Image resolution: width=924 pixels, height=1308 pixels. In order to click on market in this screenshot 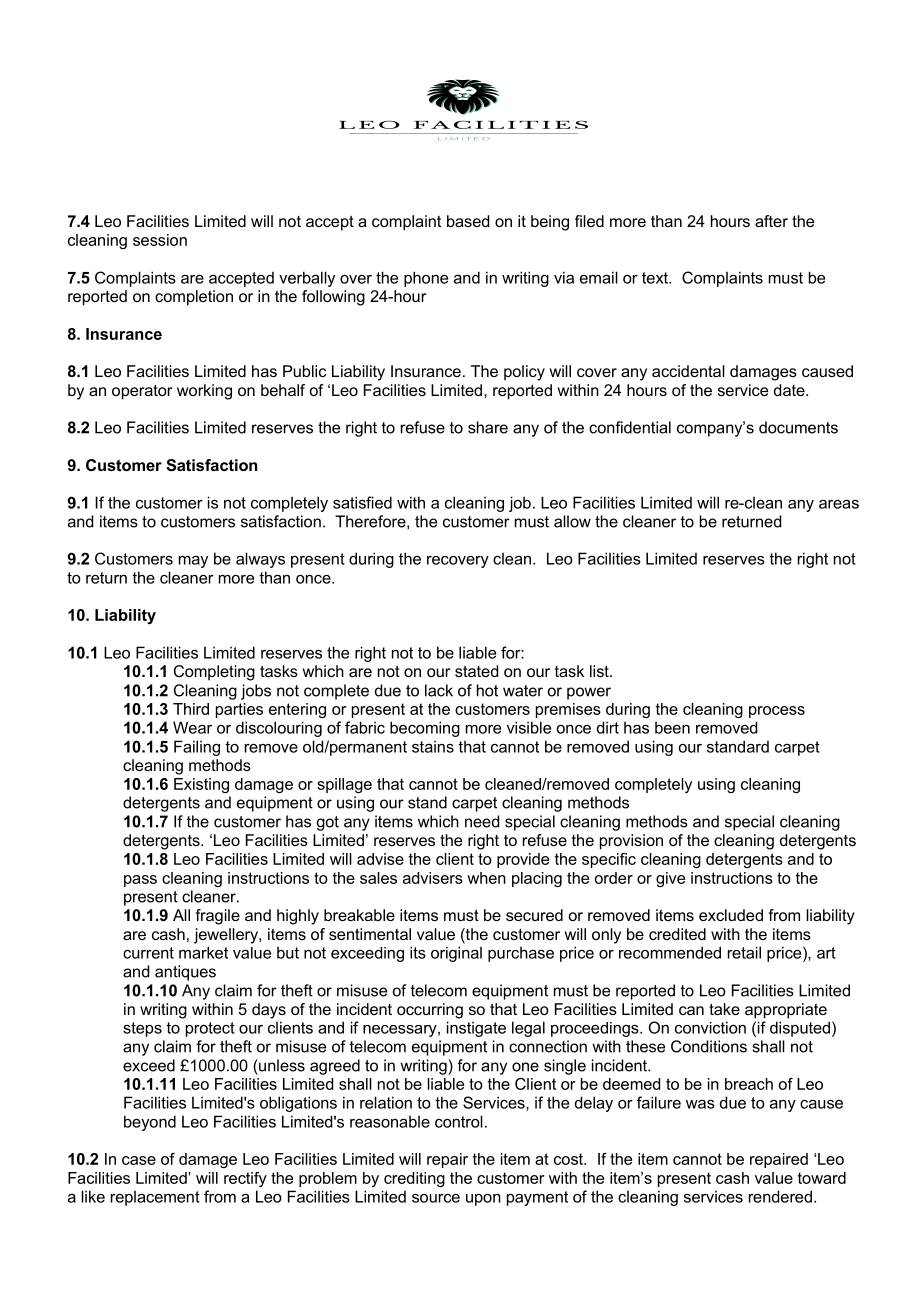, I will do `click(203, 952)`.
